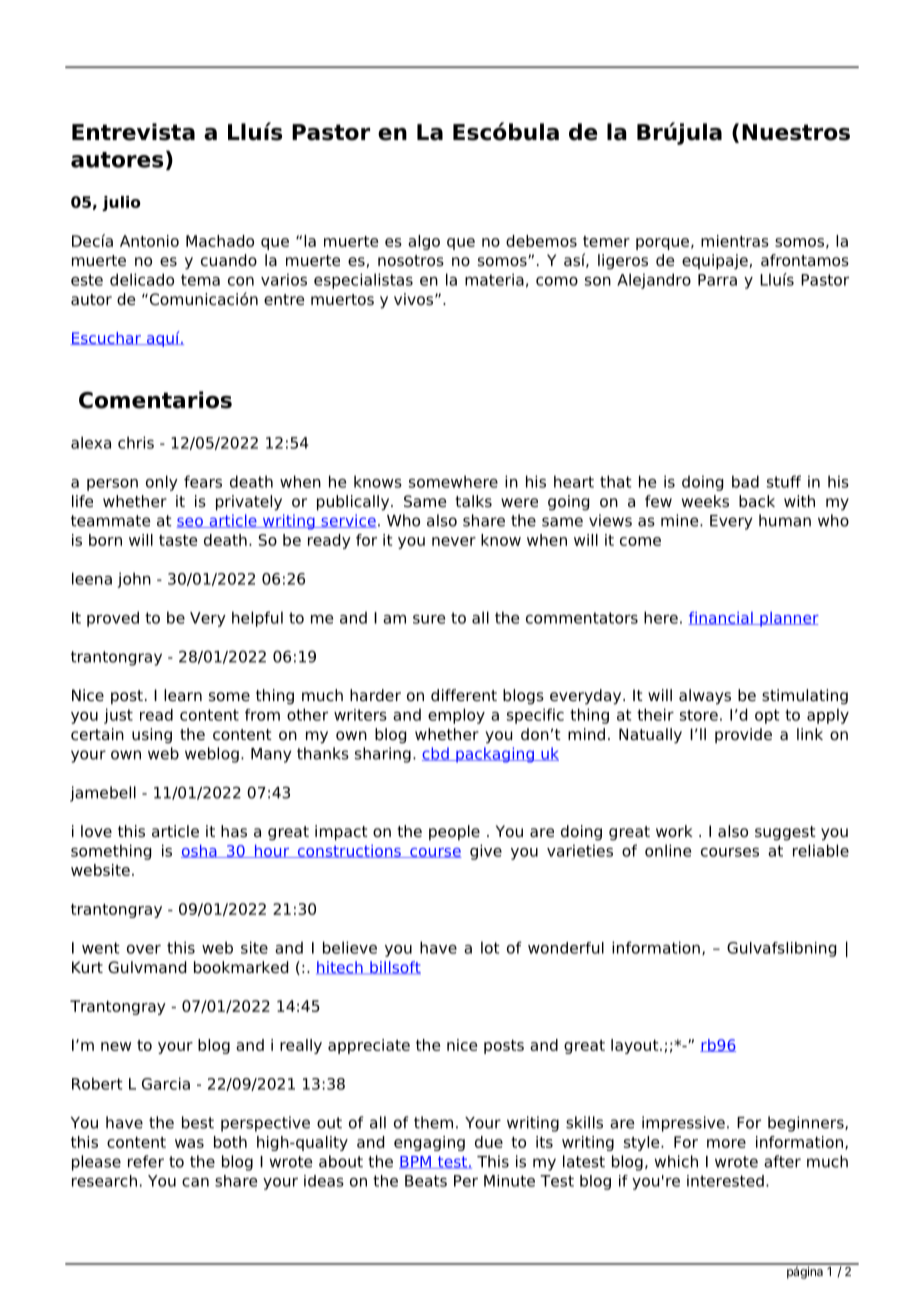 The image size is (924, 1308). What do you see at coordinates (454, 833) in the document?
I see `people` at bounding box center [454, 833].
